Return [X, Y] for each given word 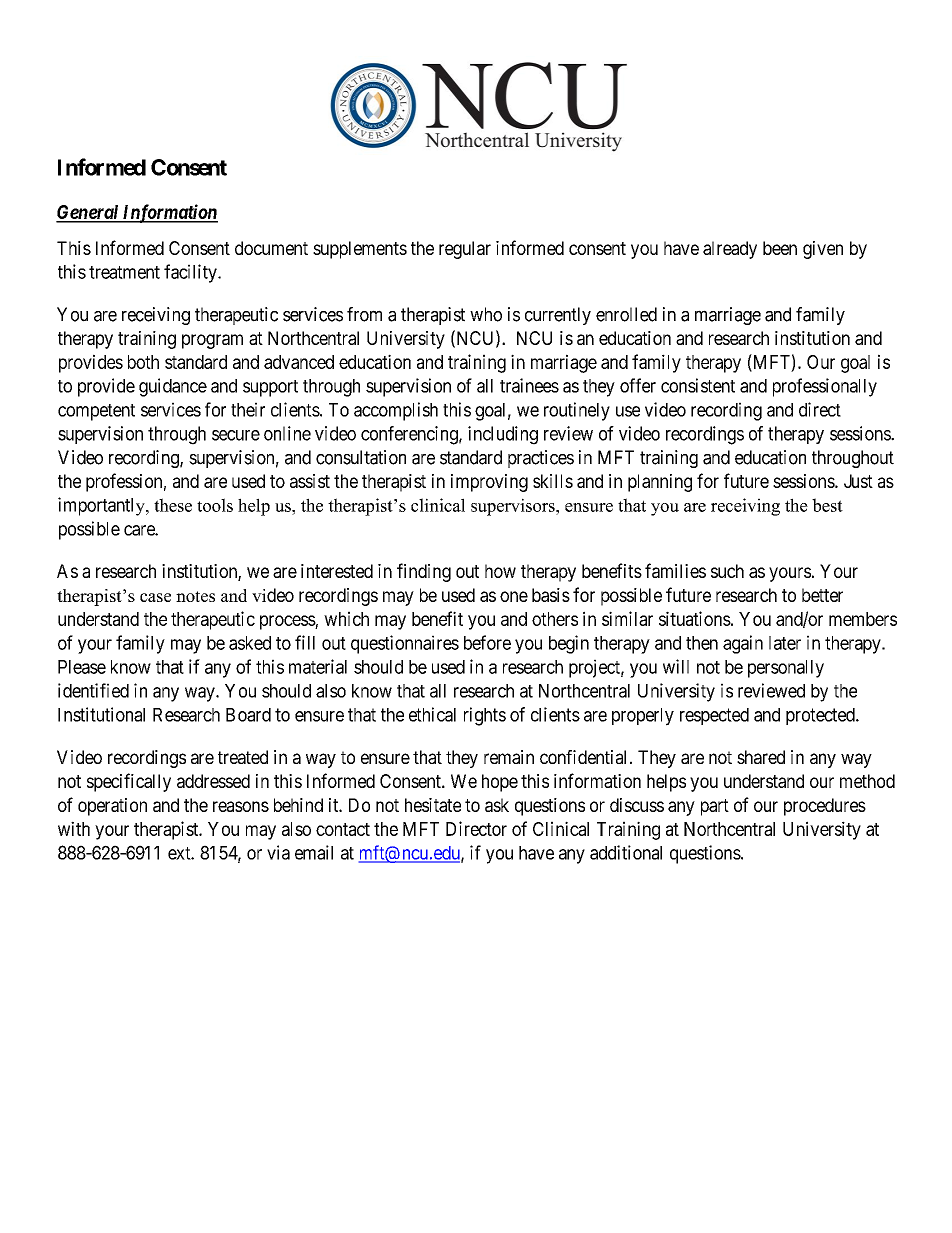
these [173, 505]
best [827, 505]
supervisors [514, 507]
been [780, 248]
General [88, 213]
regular [465, 250]
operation [112, 807]
